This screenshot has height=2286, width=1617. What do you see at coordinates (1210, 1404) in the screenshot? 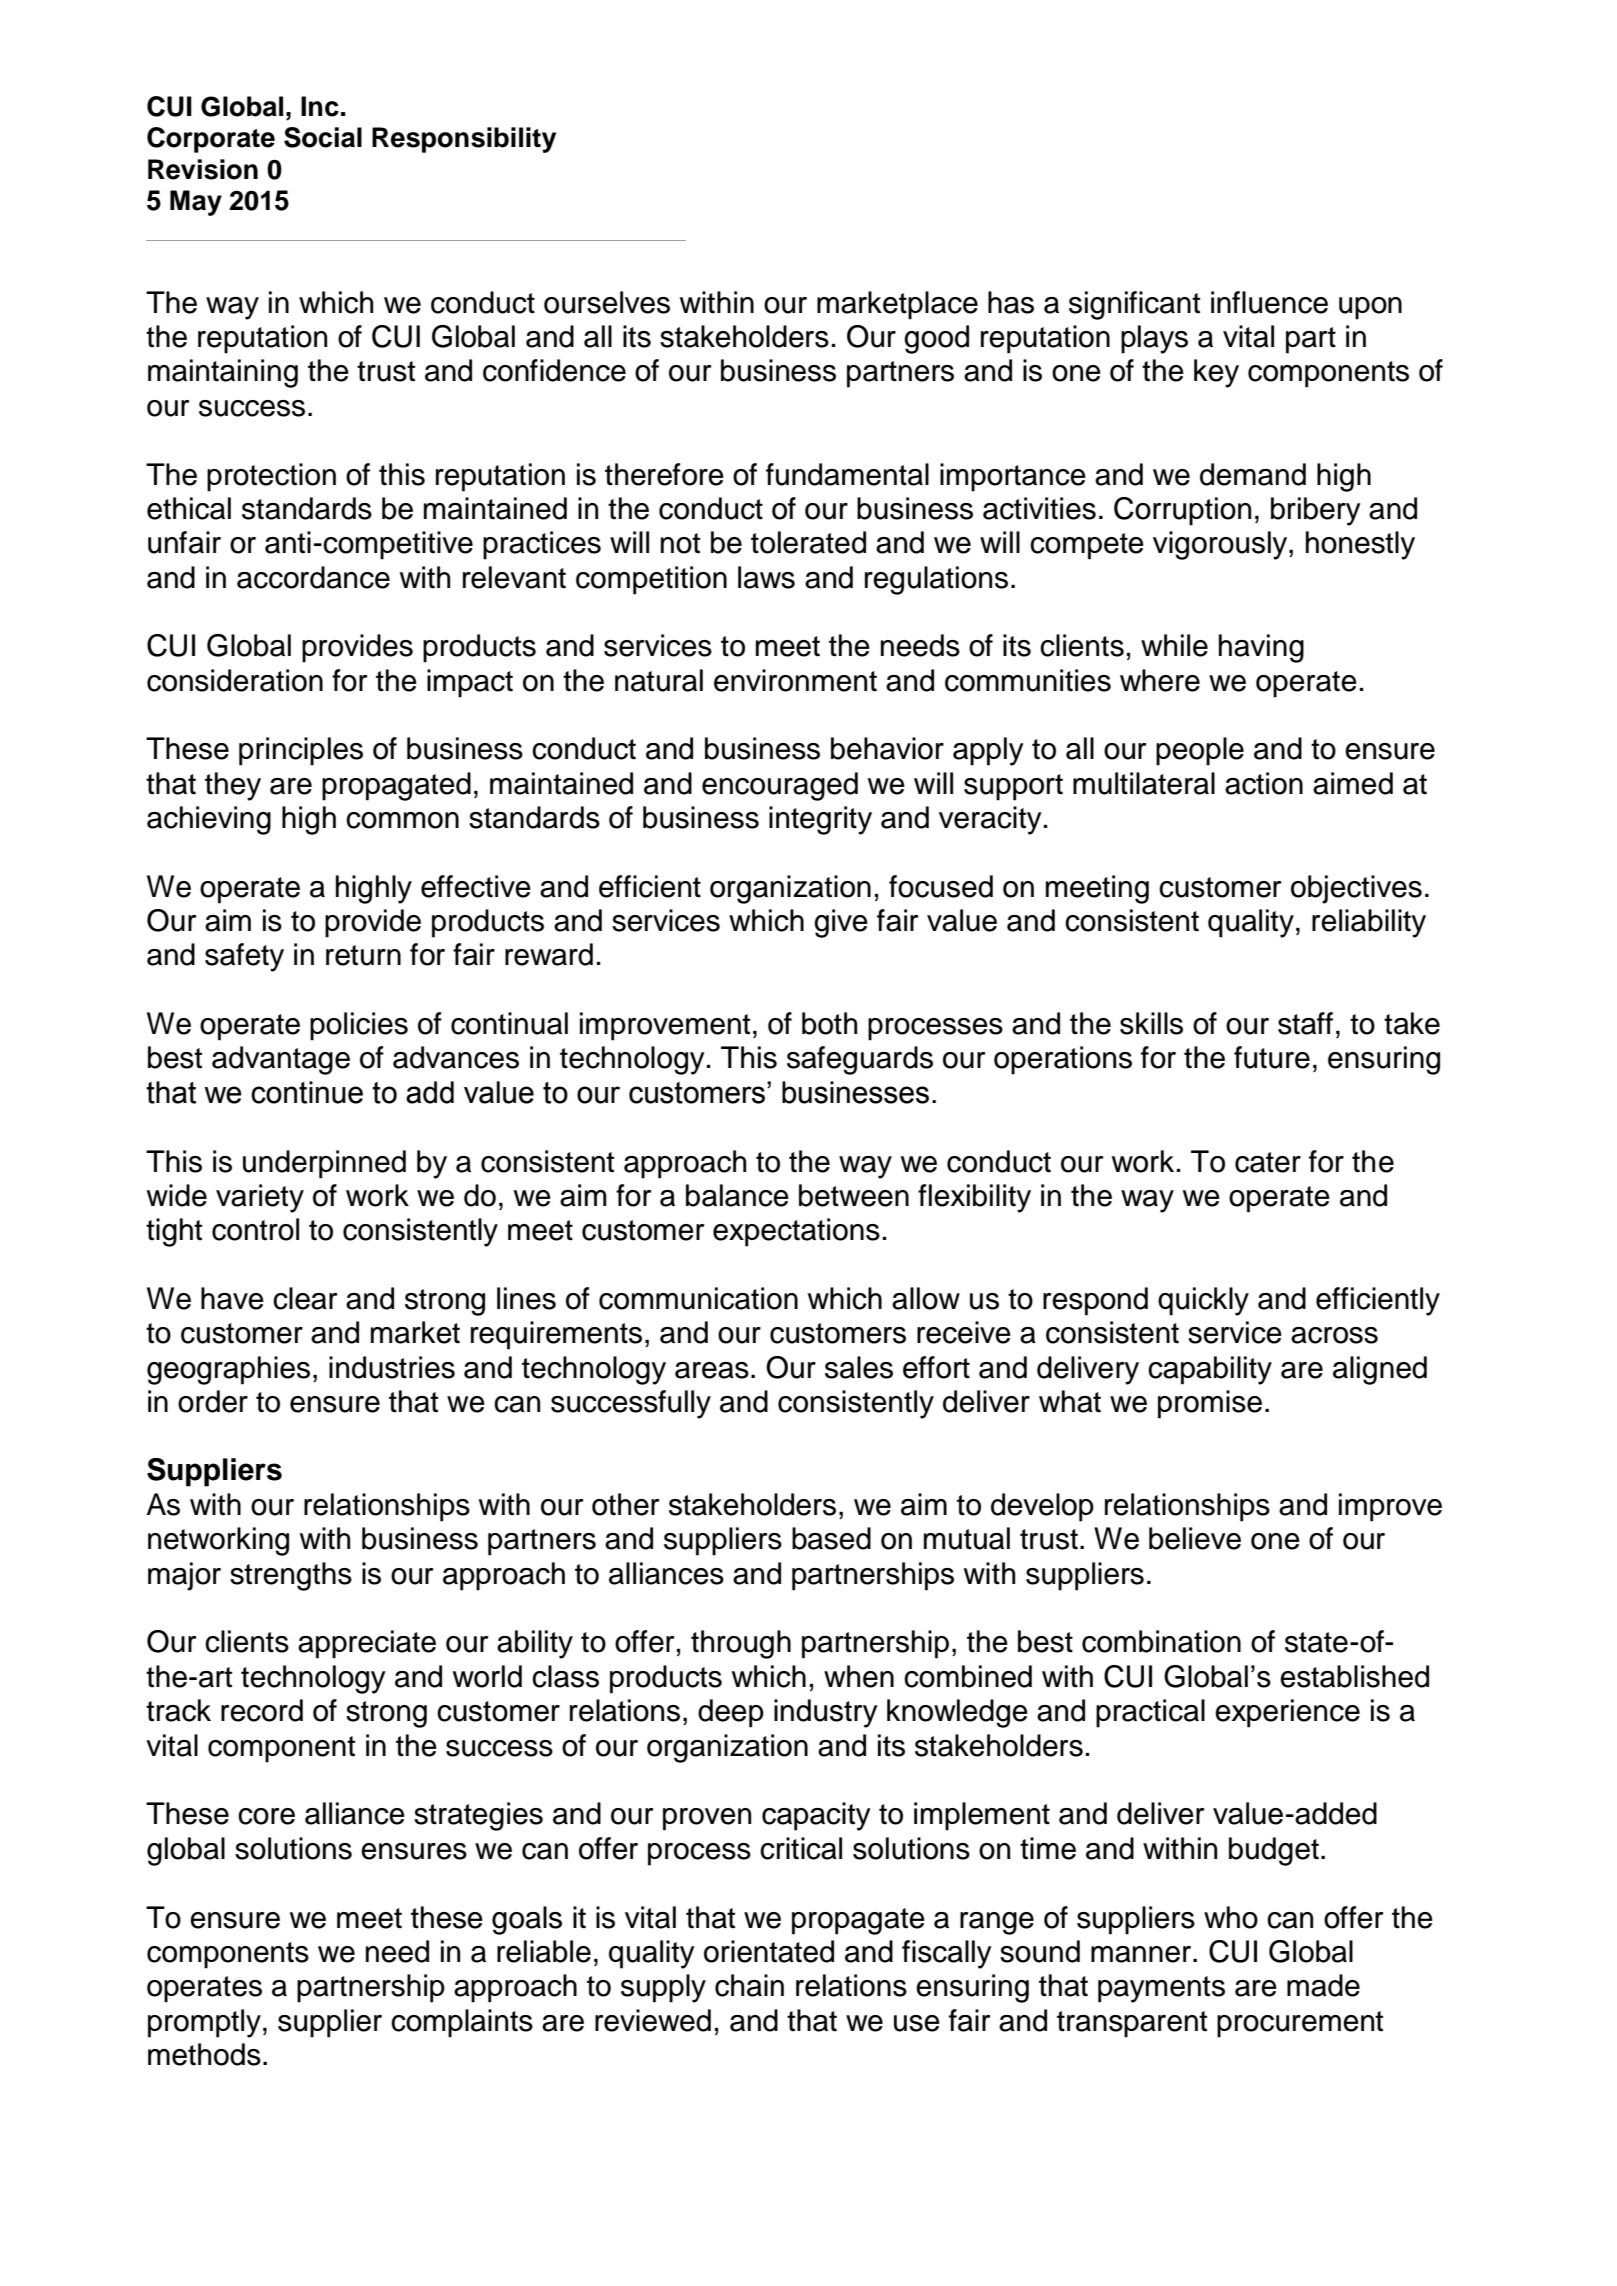
I see `promise` at bounding box center [1210, 1404].
